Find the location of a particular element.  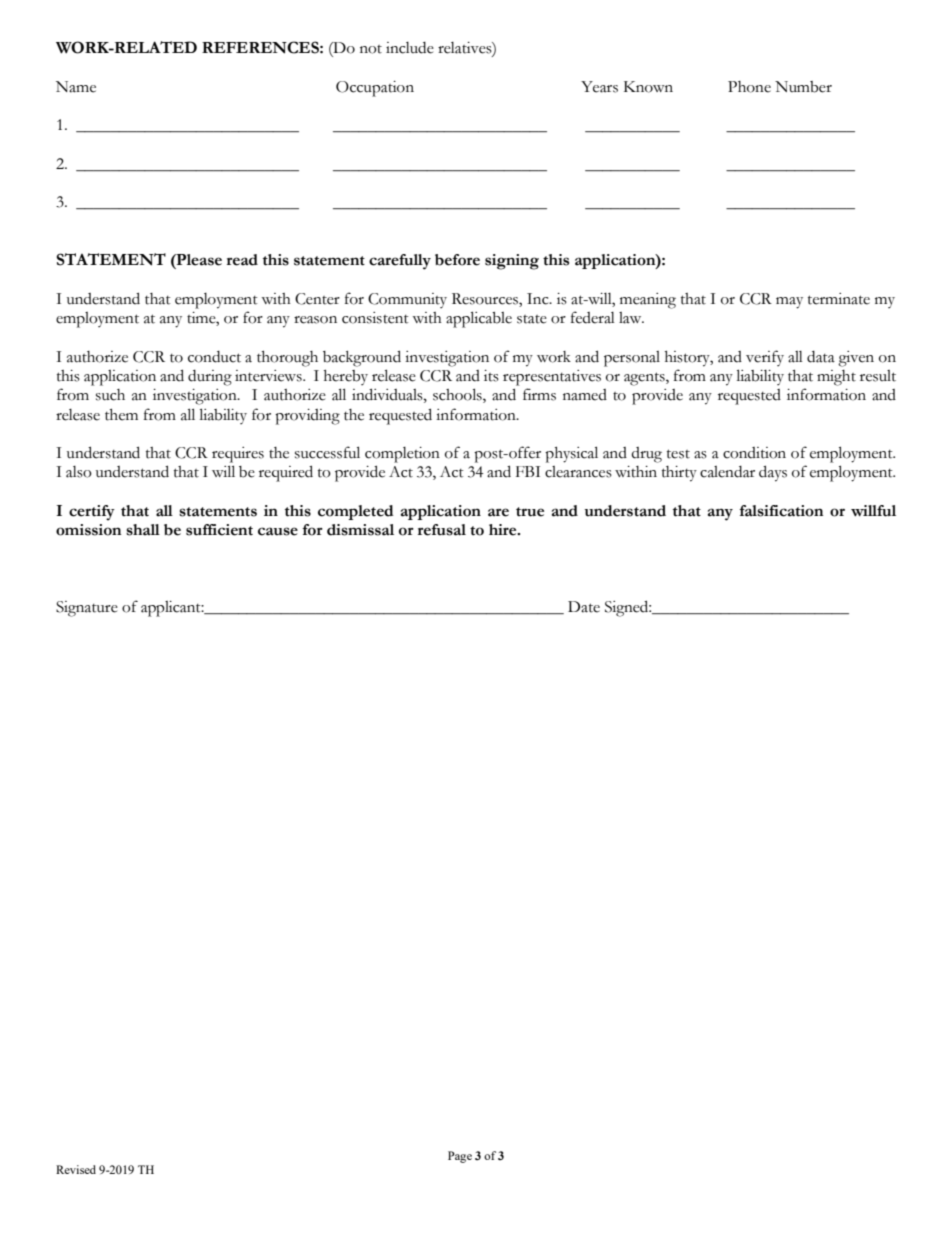

include is located at coordinates (410, 48).
